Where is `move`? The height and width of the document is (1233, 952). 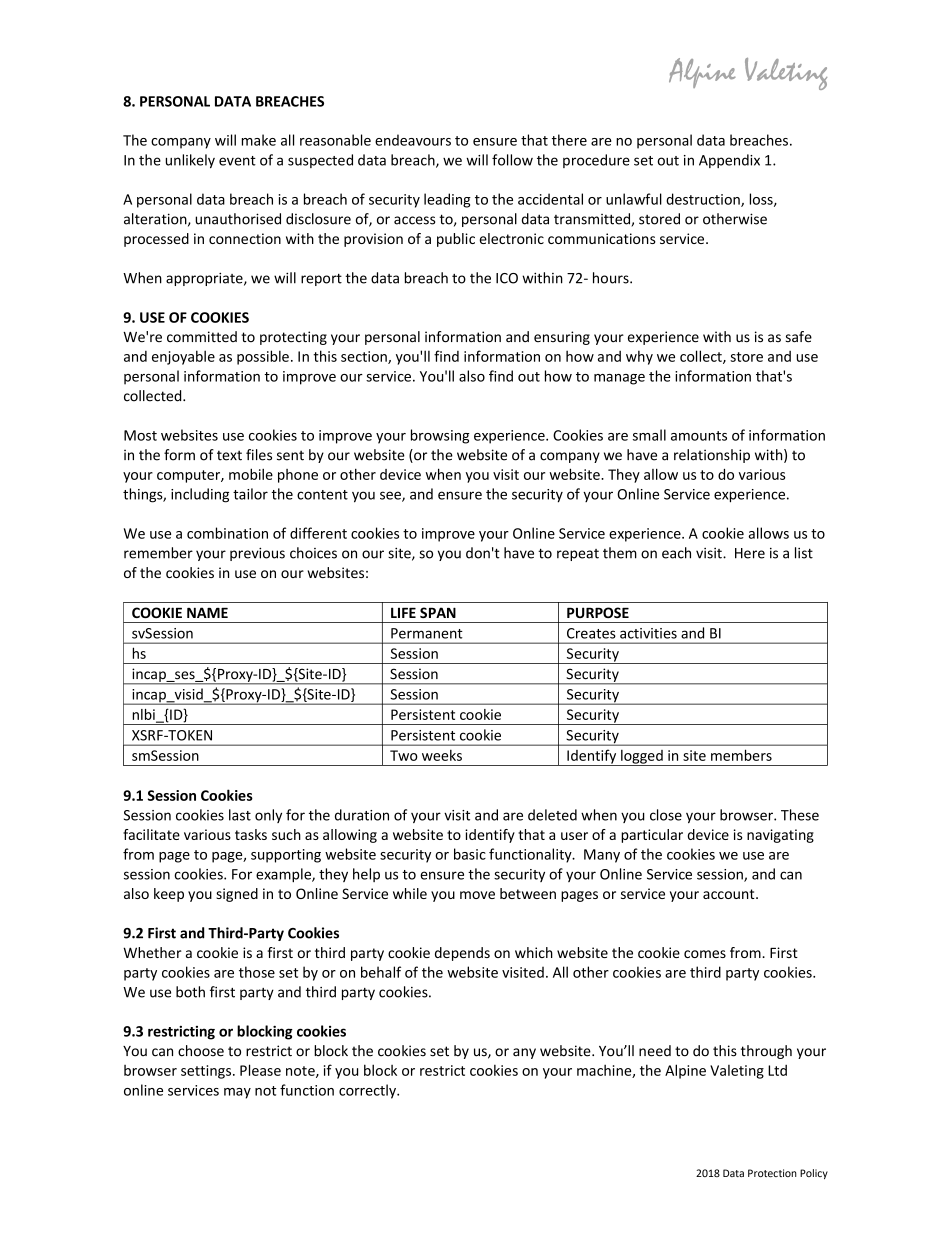 move is located at coordinates (477, 895).
